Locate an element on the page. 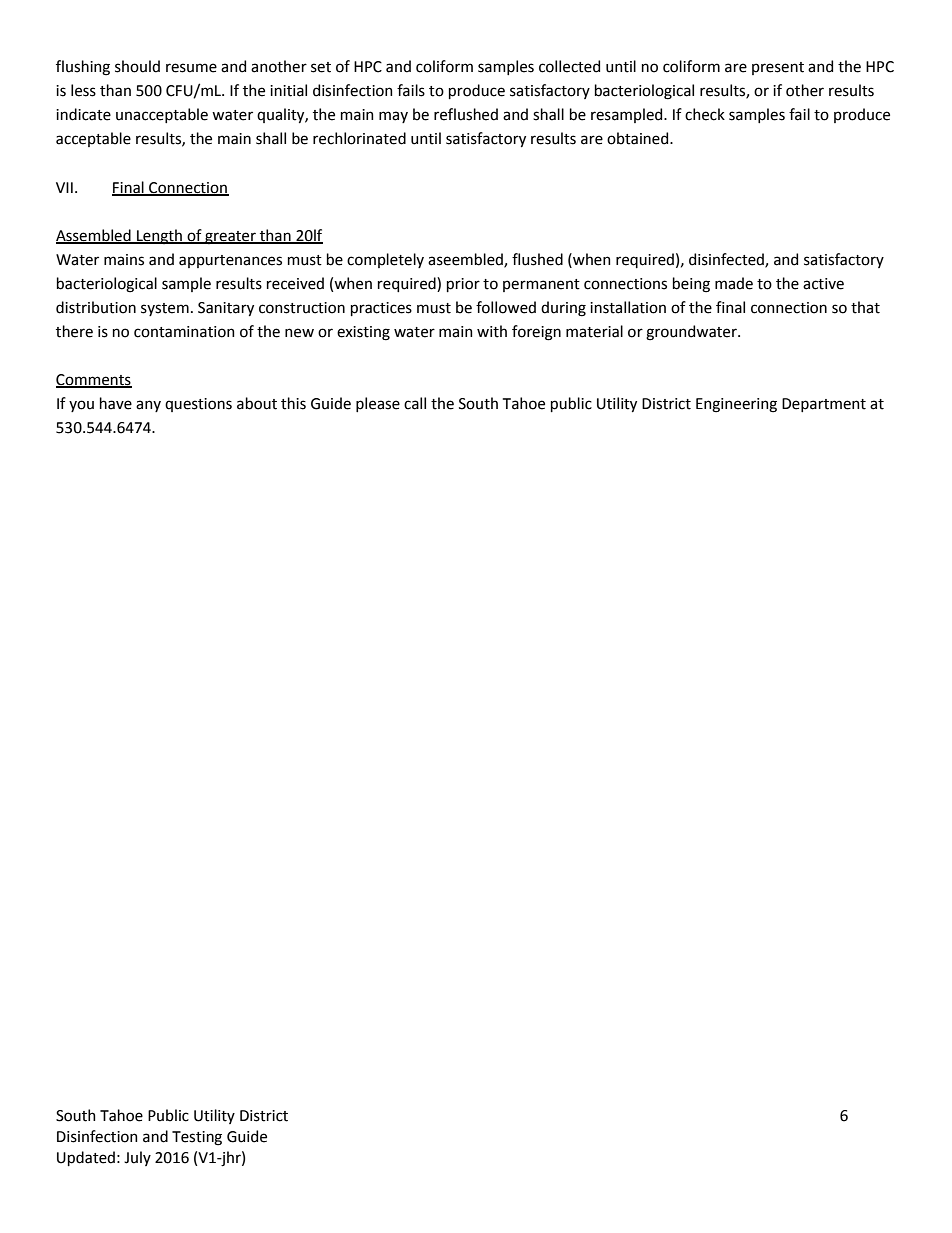 This page has width=952, height=1233. Testing is located at coordinates (197, 1138).
